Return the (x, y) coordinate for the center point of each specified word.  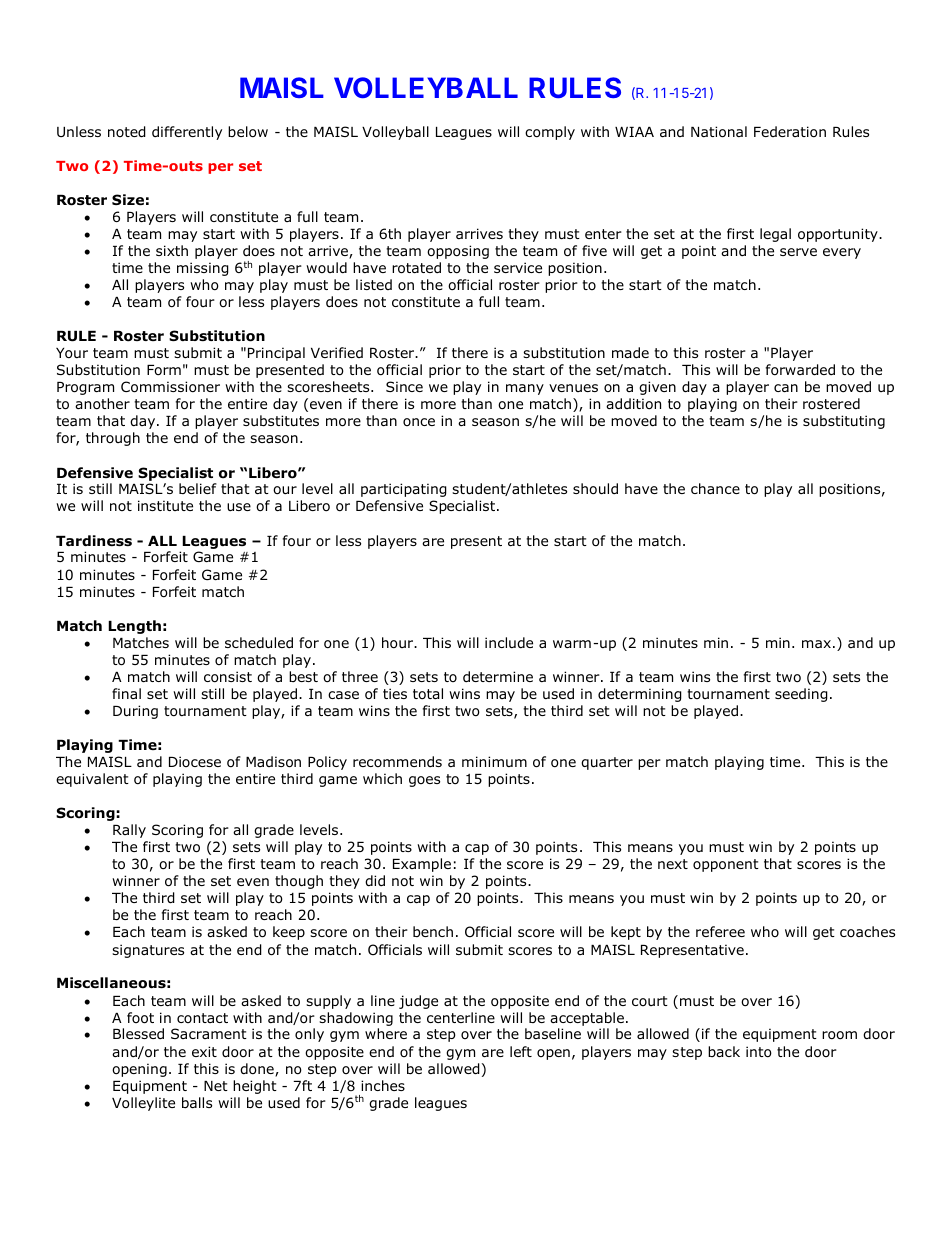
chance (715, 488)
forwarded (800, 370)
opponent (726, 865)
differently (187, 133)
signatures (148, 951)
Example (422, 865)
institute (165, 505)
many (525, 389)
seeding (801, 695)
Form (164, 370)
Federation (790, 132)
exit (204, 1051)
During (135, 712)
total (428, 694)
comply (550, 133)
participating (404, 490)
